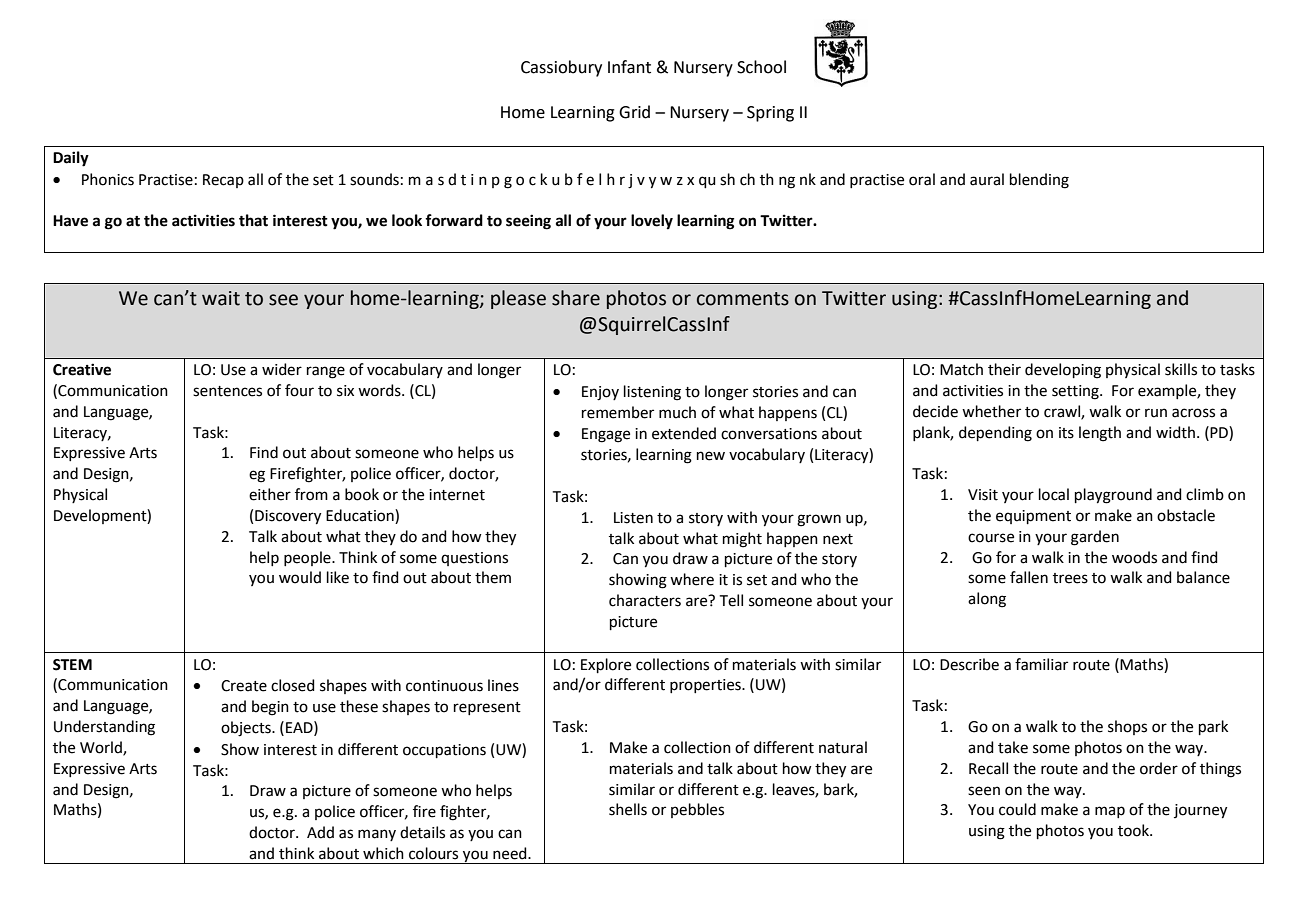 Image resolution: width=1308 pixels, height=924 pixels. What do you see at coordinates (320, 832) in the image?
I see `Add` at bounding box center [320, 832].
